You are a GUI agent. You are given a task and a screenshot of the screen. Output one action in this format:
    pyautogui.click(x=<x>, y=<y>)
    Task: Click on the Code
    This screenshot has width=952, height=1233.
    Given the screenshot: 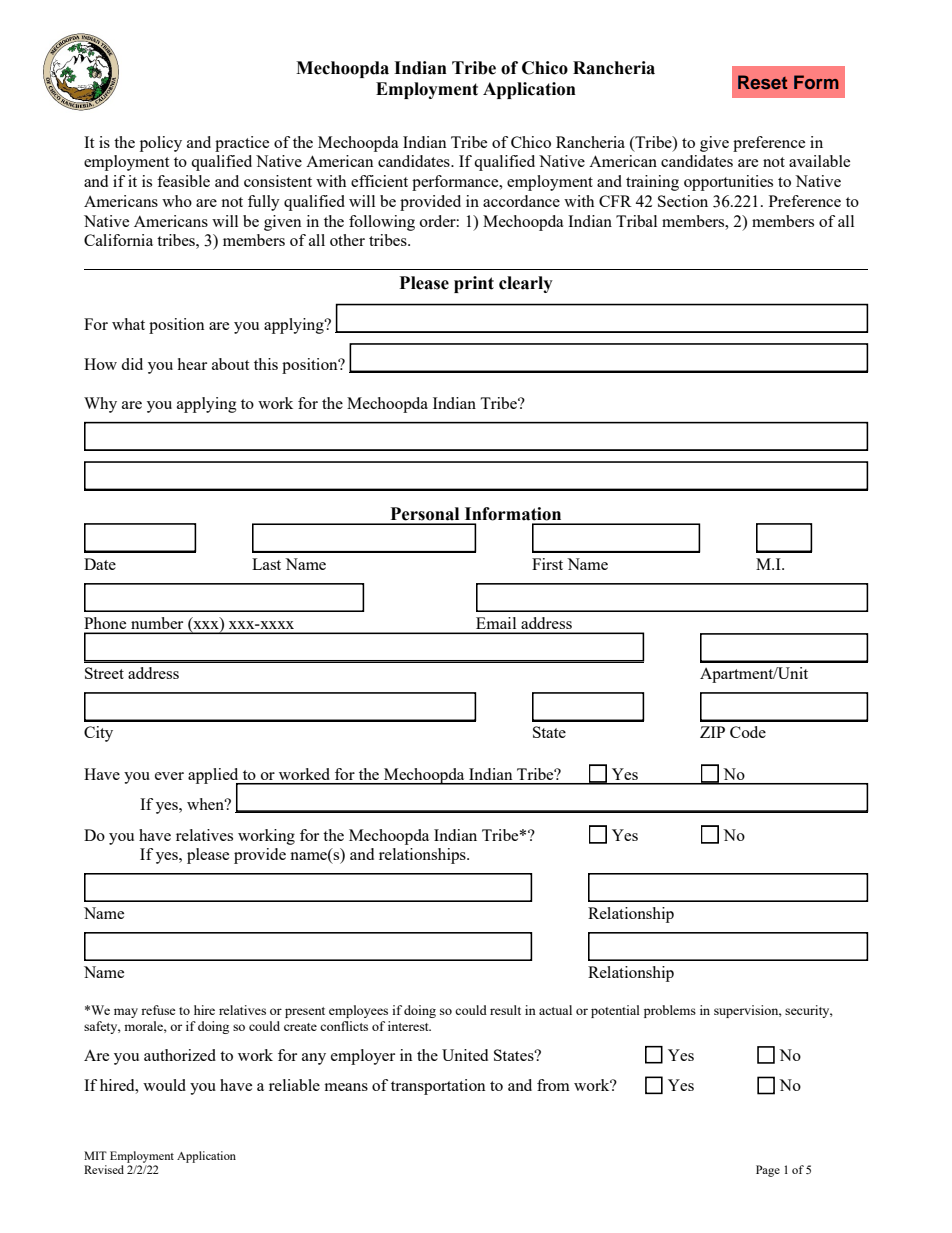 What is the action you would take?
    pyautogui.click(x=748, y=732)
